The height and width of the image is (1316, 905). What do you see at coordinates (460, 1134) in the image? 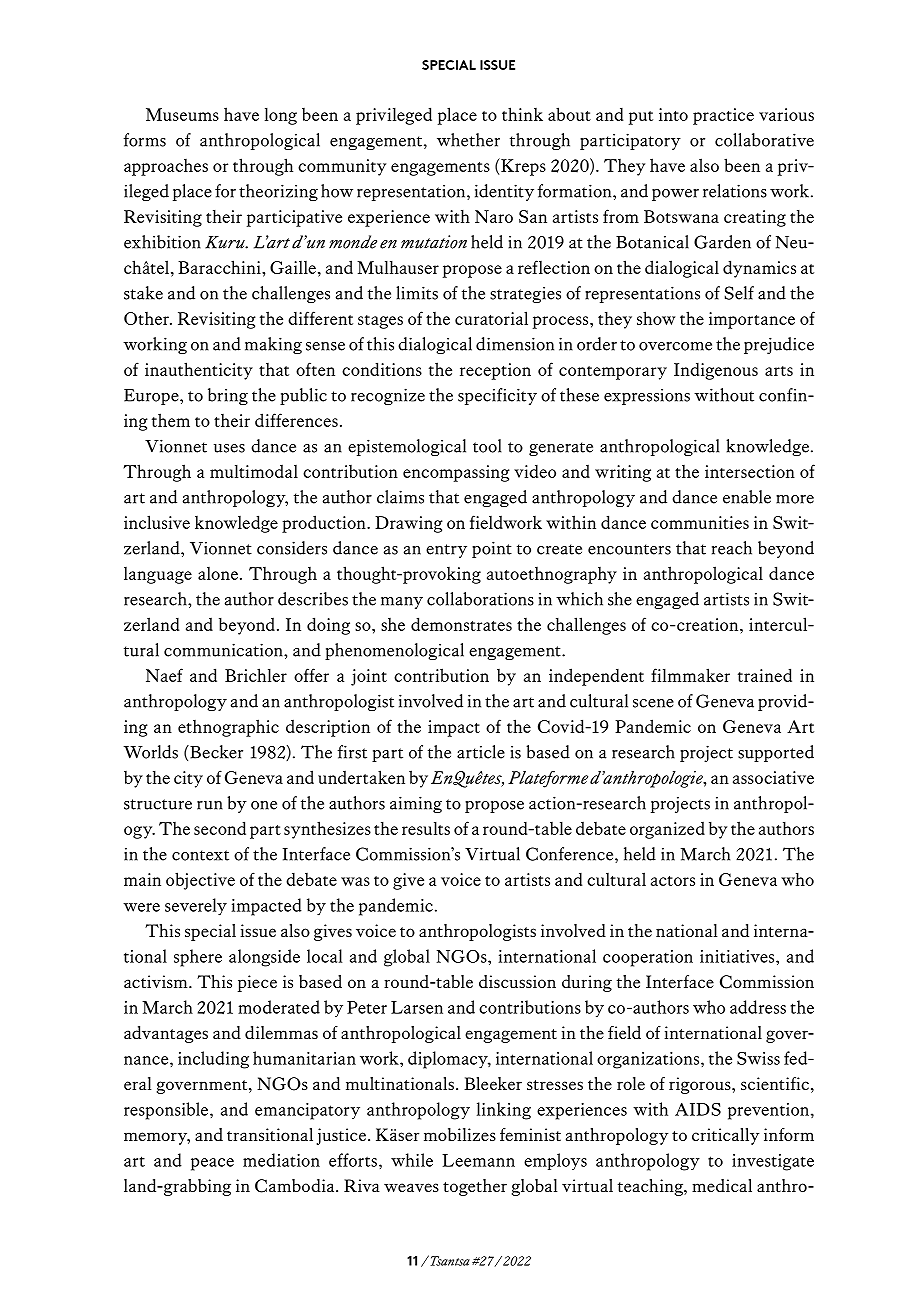
I see `mobilizes` at bounding box center [460, 1134].
